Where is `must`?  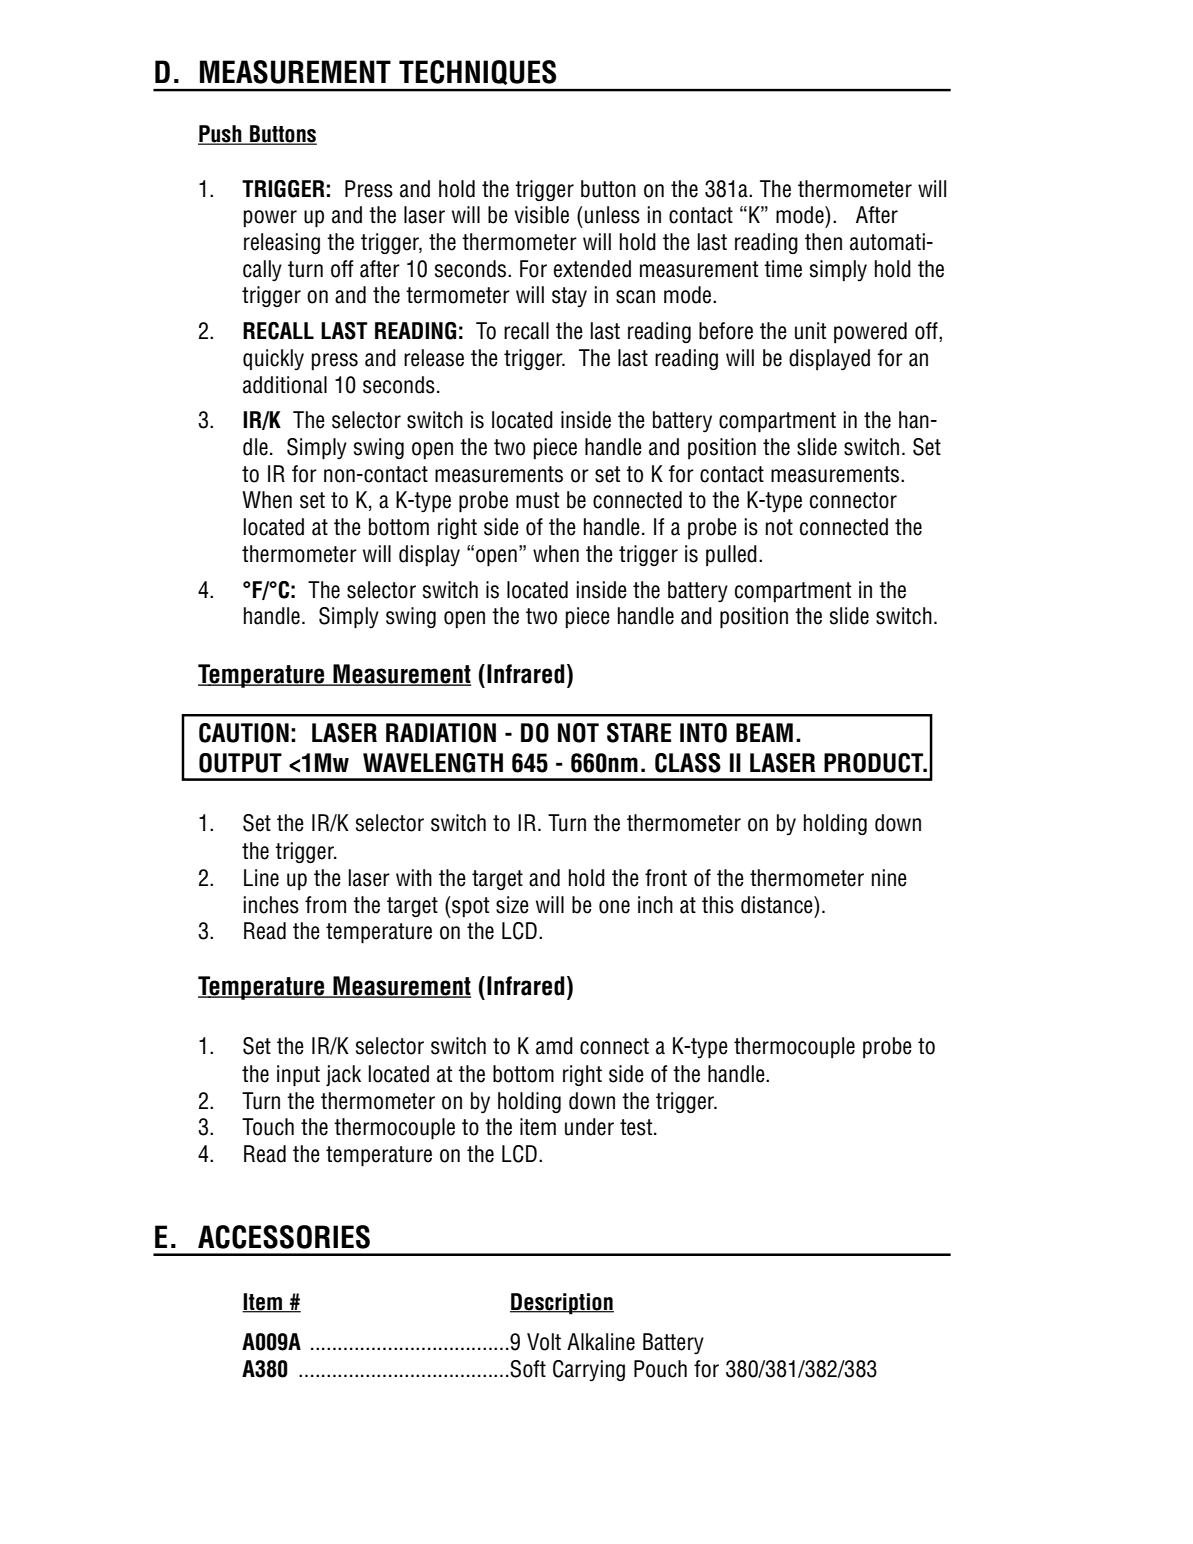
must is located at coordinates (537, 500).
